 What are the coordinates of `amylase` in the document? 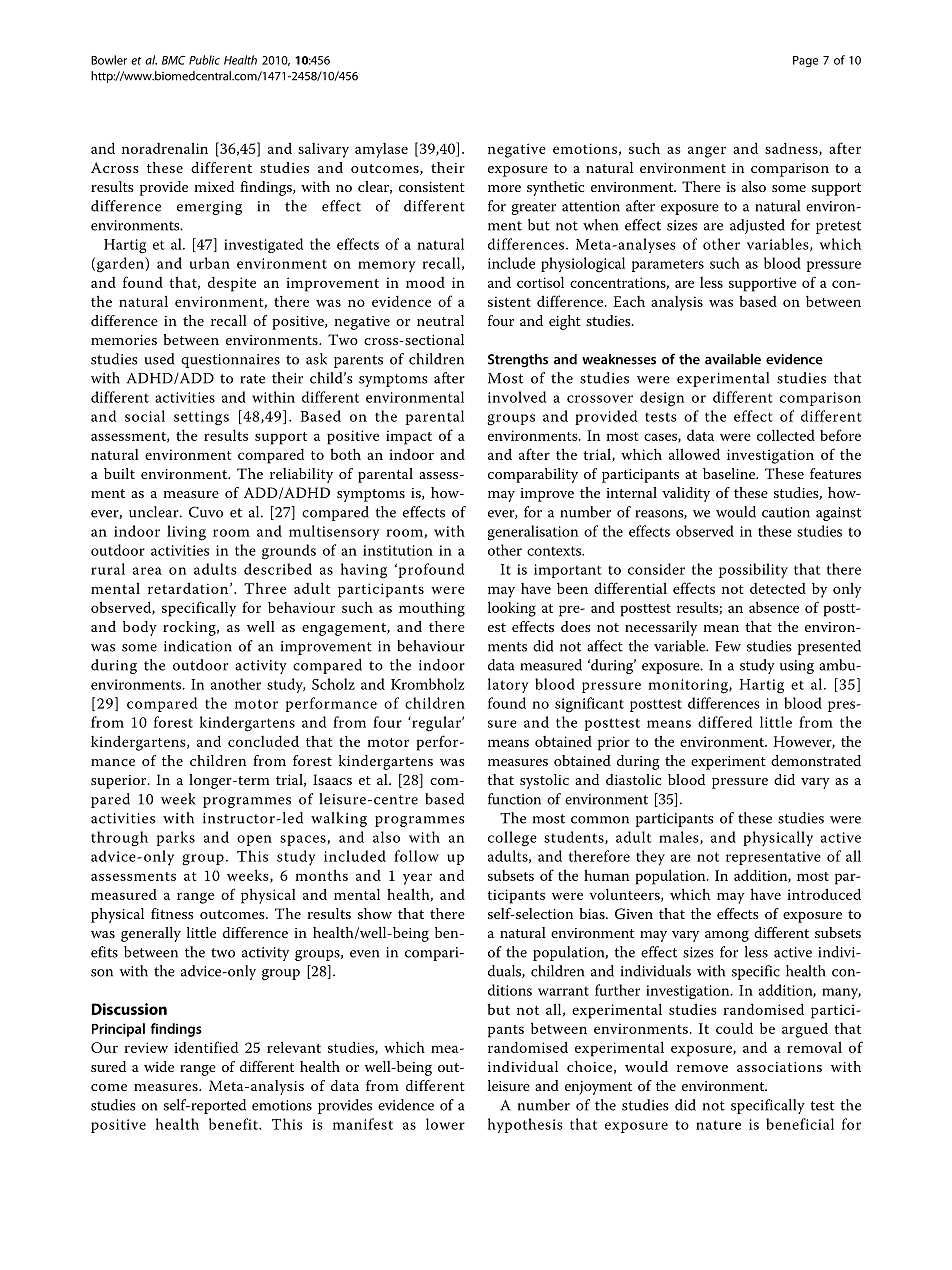 It's located at (381, 150).
